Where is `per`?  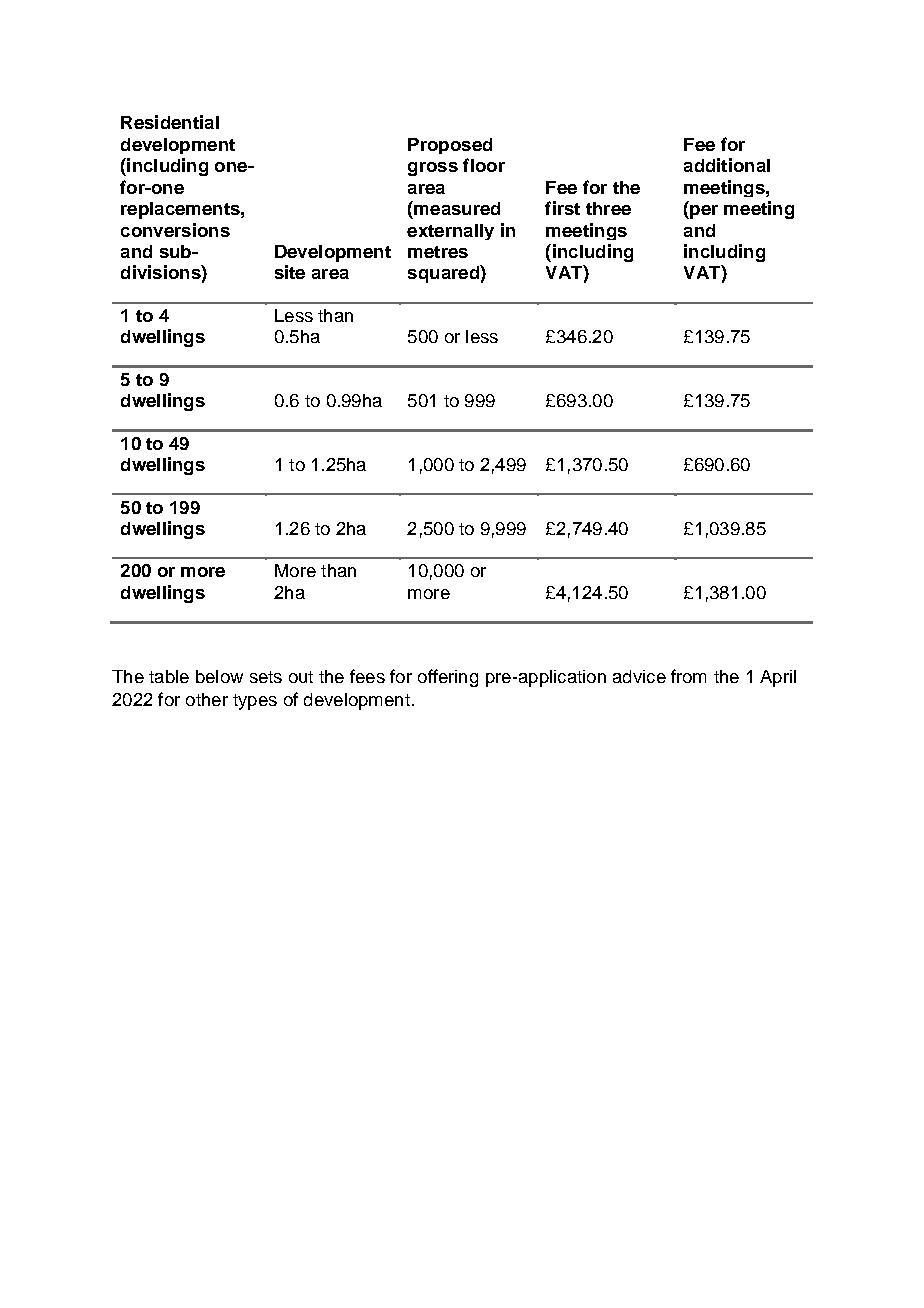 per is located at coordinates (703, 212).
